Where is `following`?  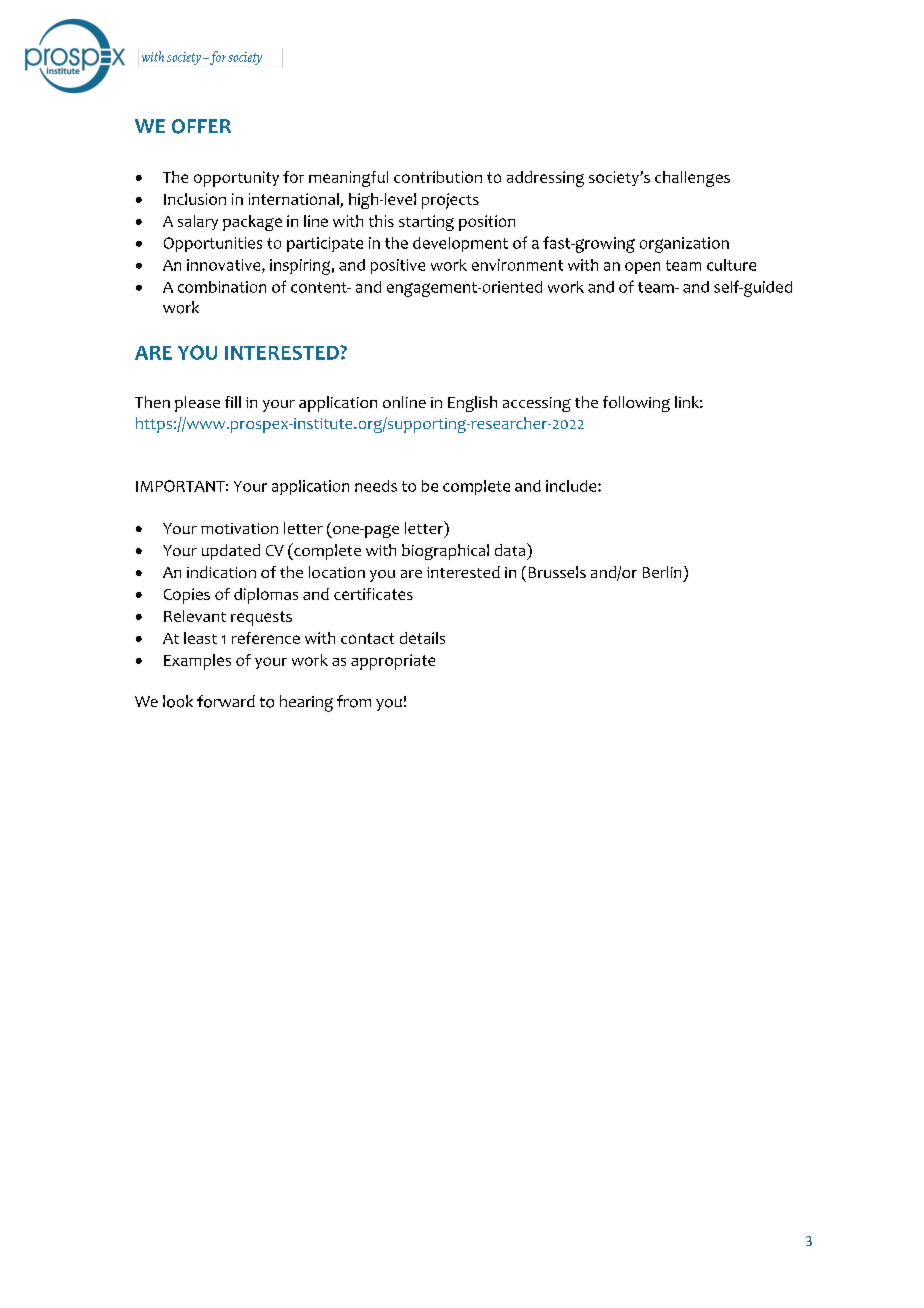
following is located at coordinates (636, 404).
